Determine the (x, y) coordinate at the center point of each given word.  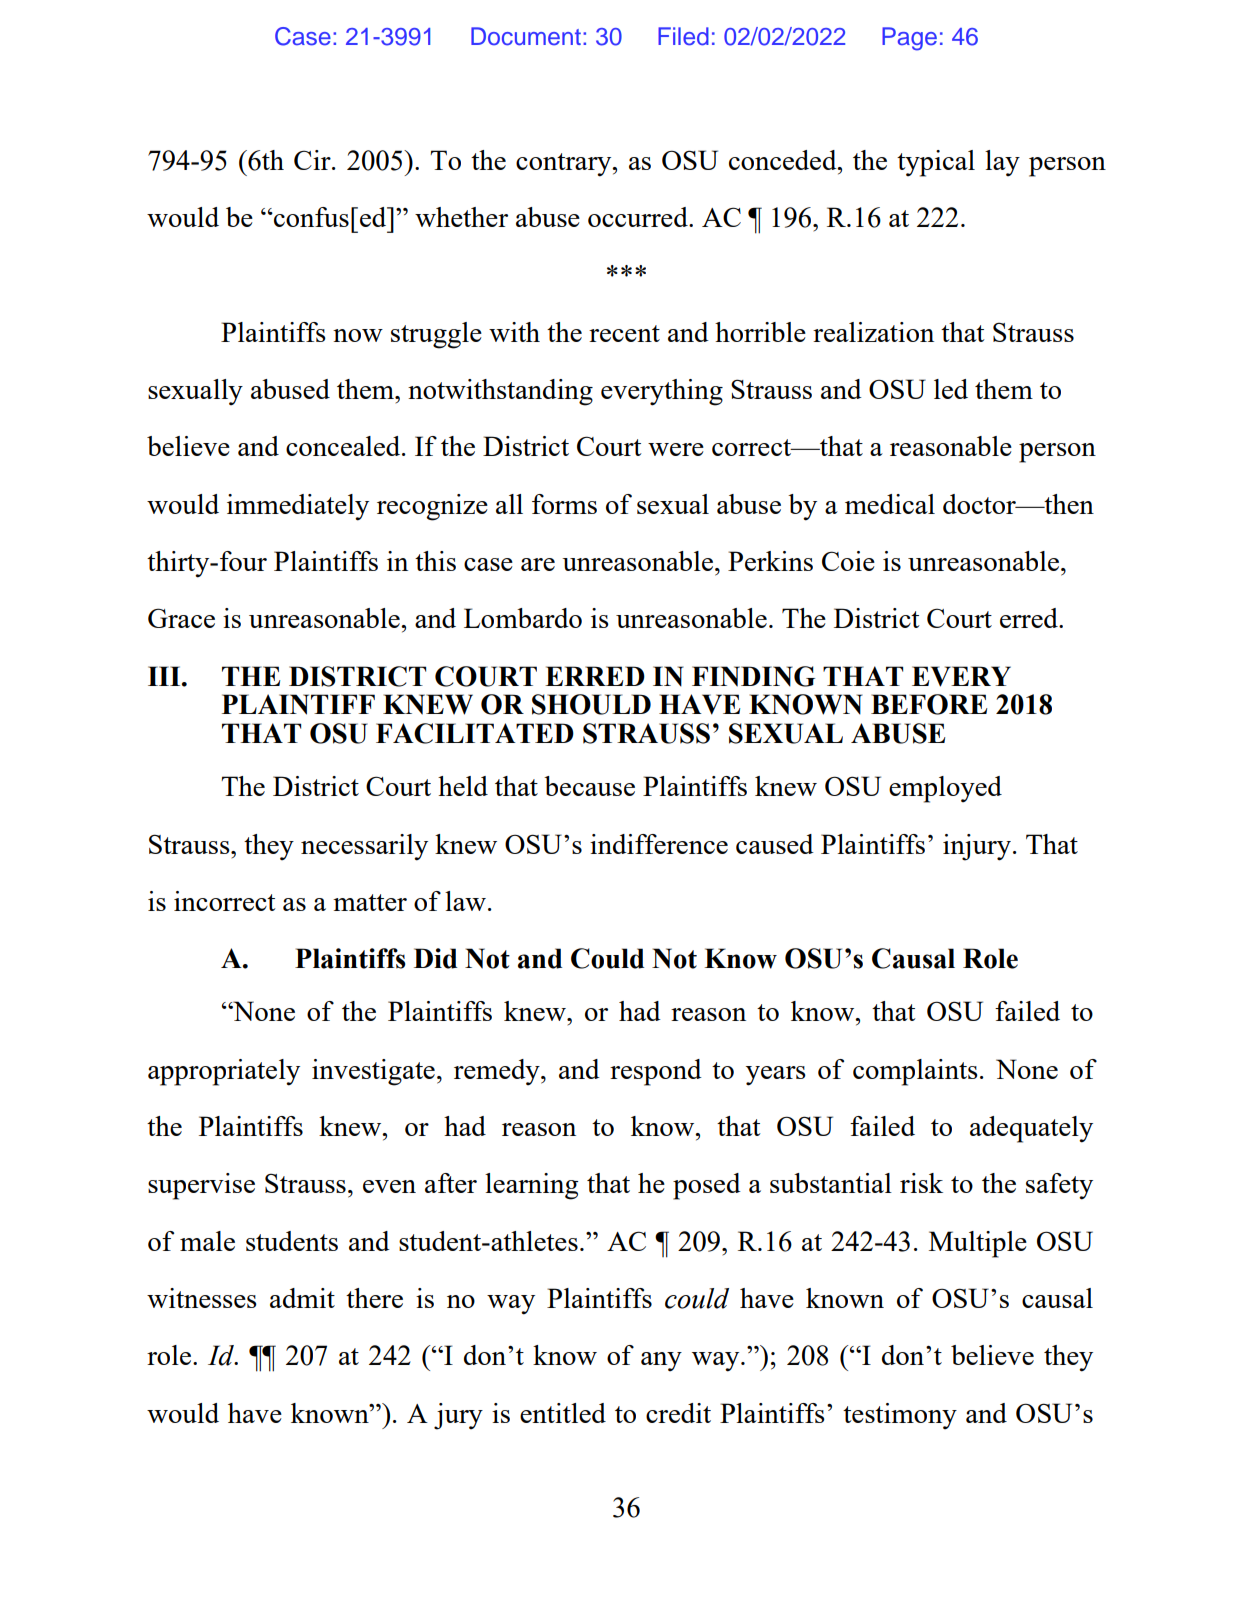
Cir (313, 160)
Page (909, 39)
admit (302, 1298)
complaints (915, 1072)
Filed (683, 36)
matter (370, 902)
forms (564, 504)
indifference (659, 844)
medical (890, 504)
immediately (298, 507)
